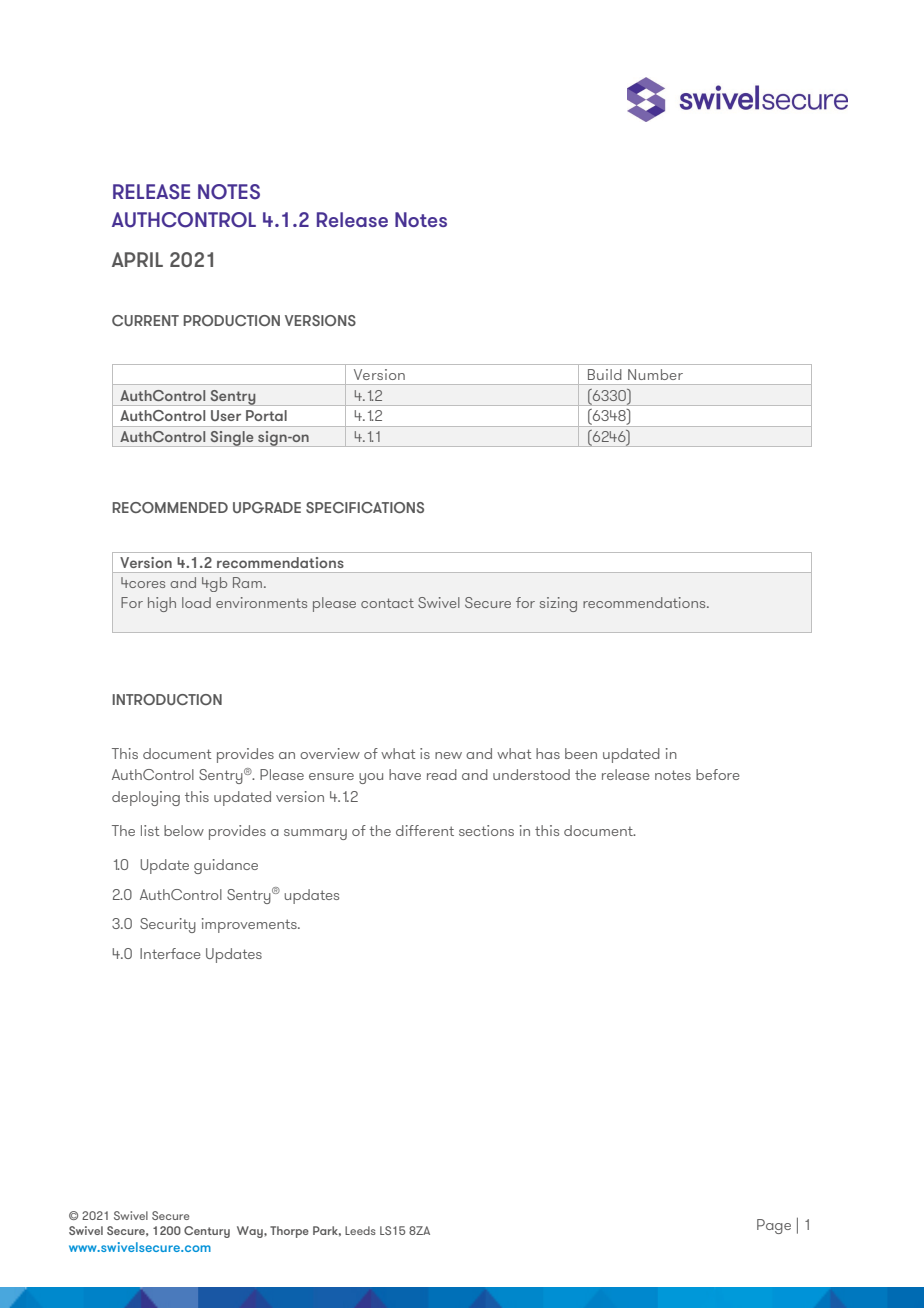 This screenshot has width=924, height=1308. I want to click on Build, so click(605, 374).
